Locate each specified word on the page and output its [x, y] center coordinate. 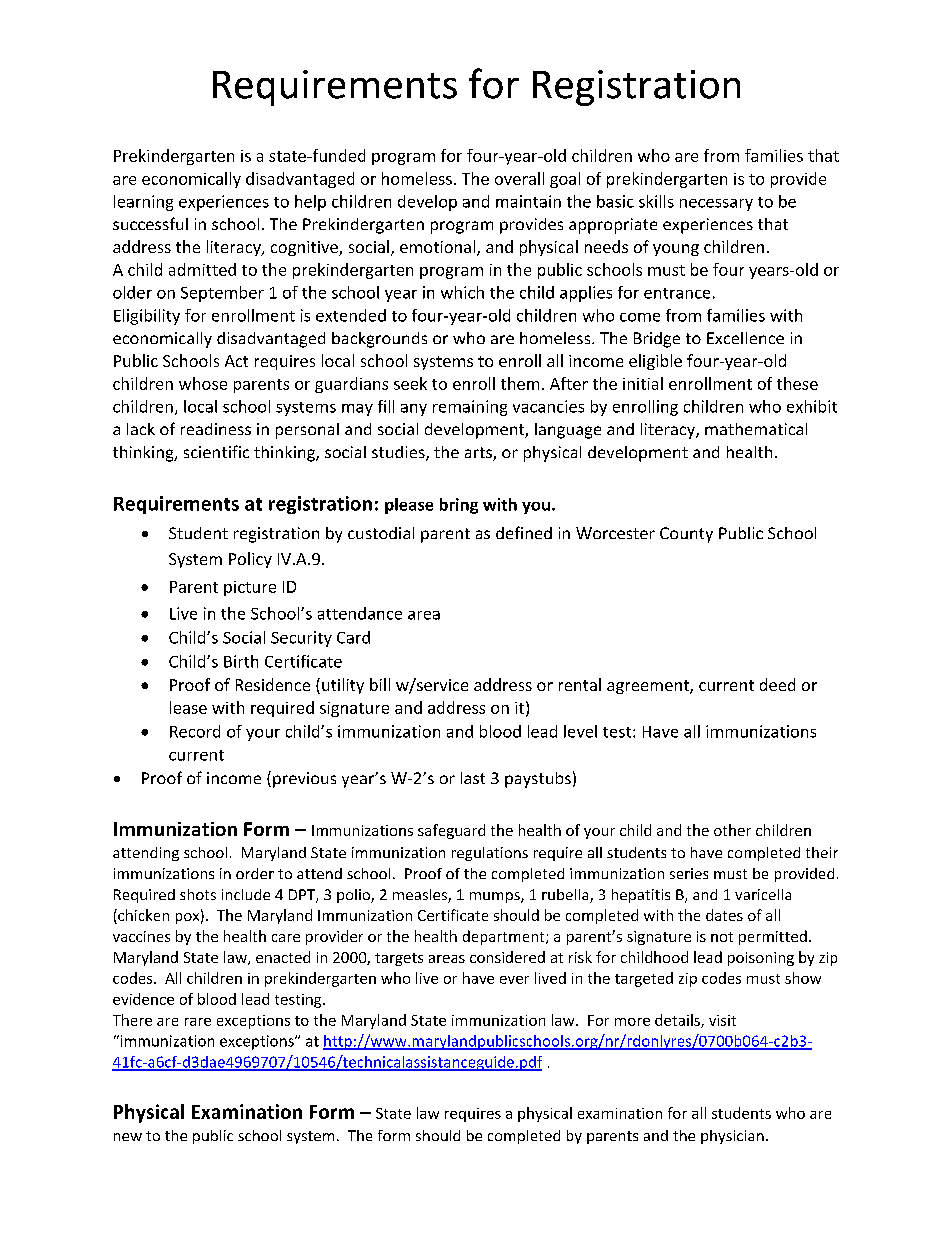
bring [459, 506]
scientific [216, 451]
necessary [716, 205]
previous [304, 780]
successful [150, 223]
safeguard [451, 831]
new [128, 1137]
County [686, 535]
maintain [528, 201]
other [732, 830]
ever [514, 980]
